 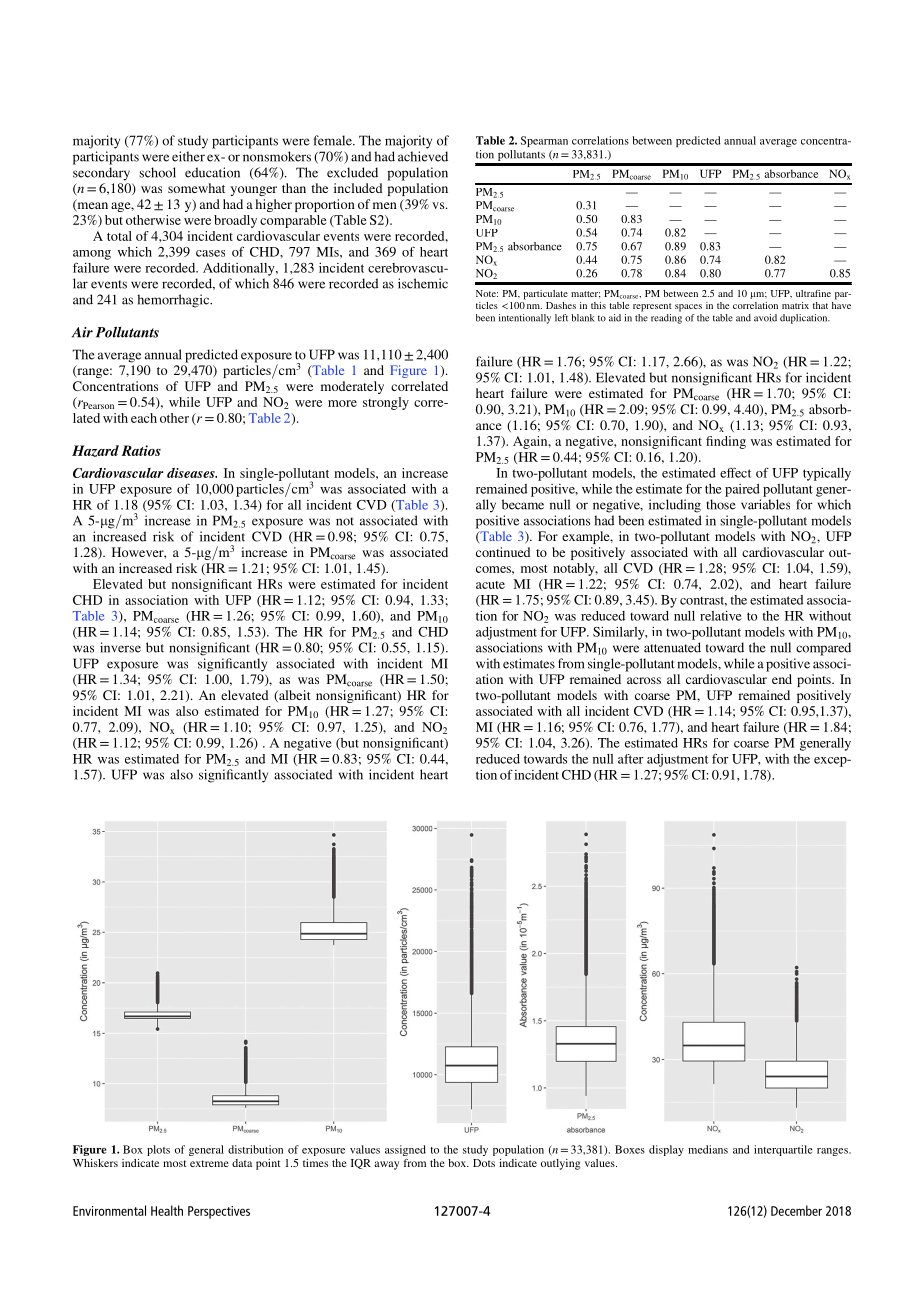 I want to click on extreme, so click(x=209, y=1163).
